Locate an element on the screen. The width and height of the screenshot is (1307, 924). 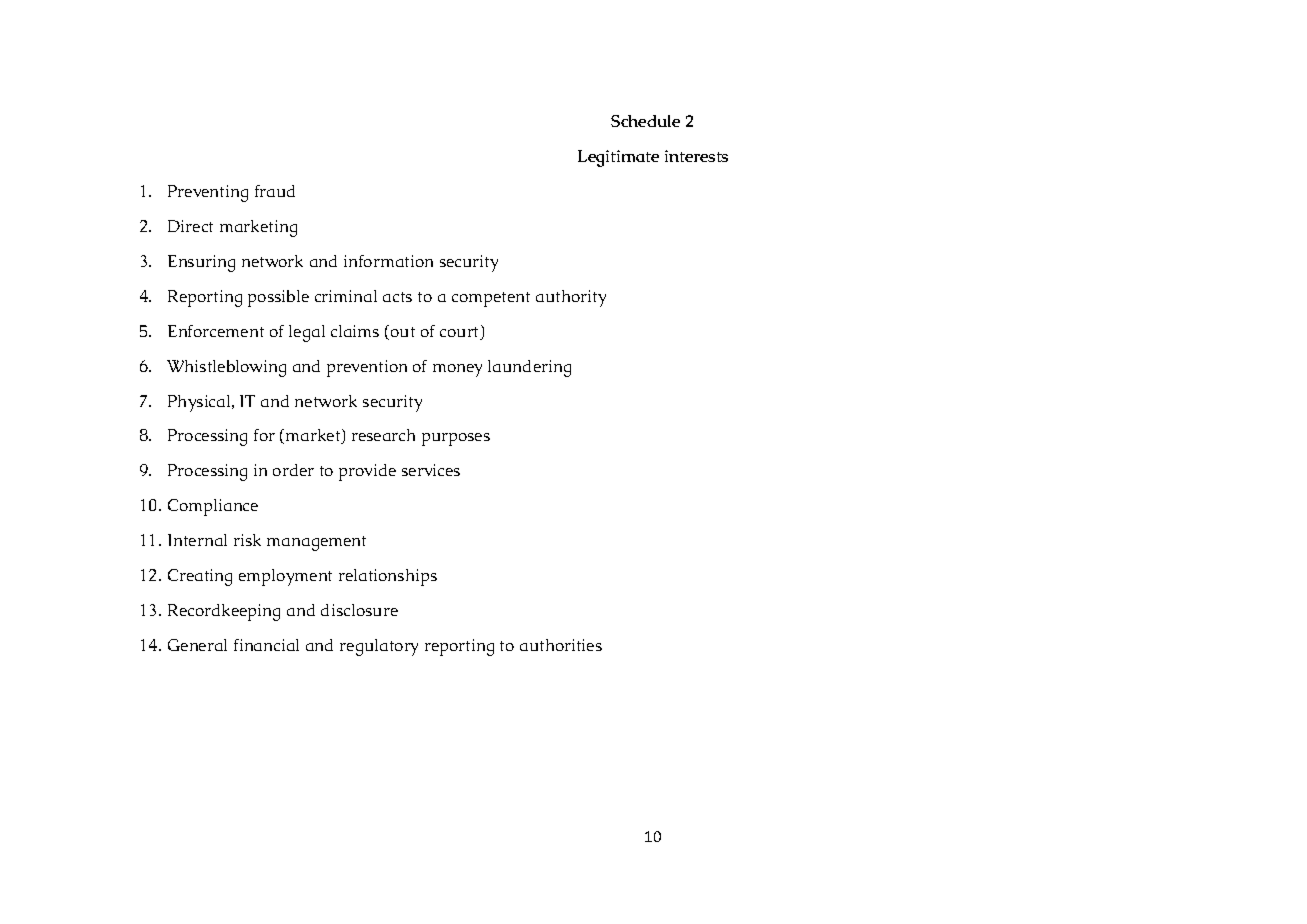
fraud is located at coordinates (275, 191).
